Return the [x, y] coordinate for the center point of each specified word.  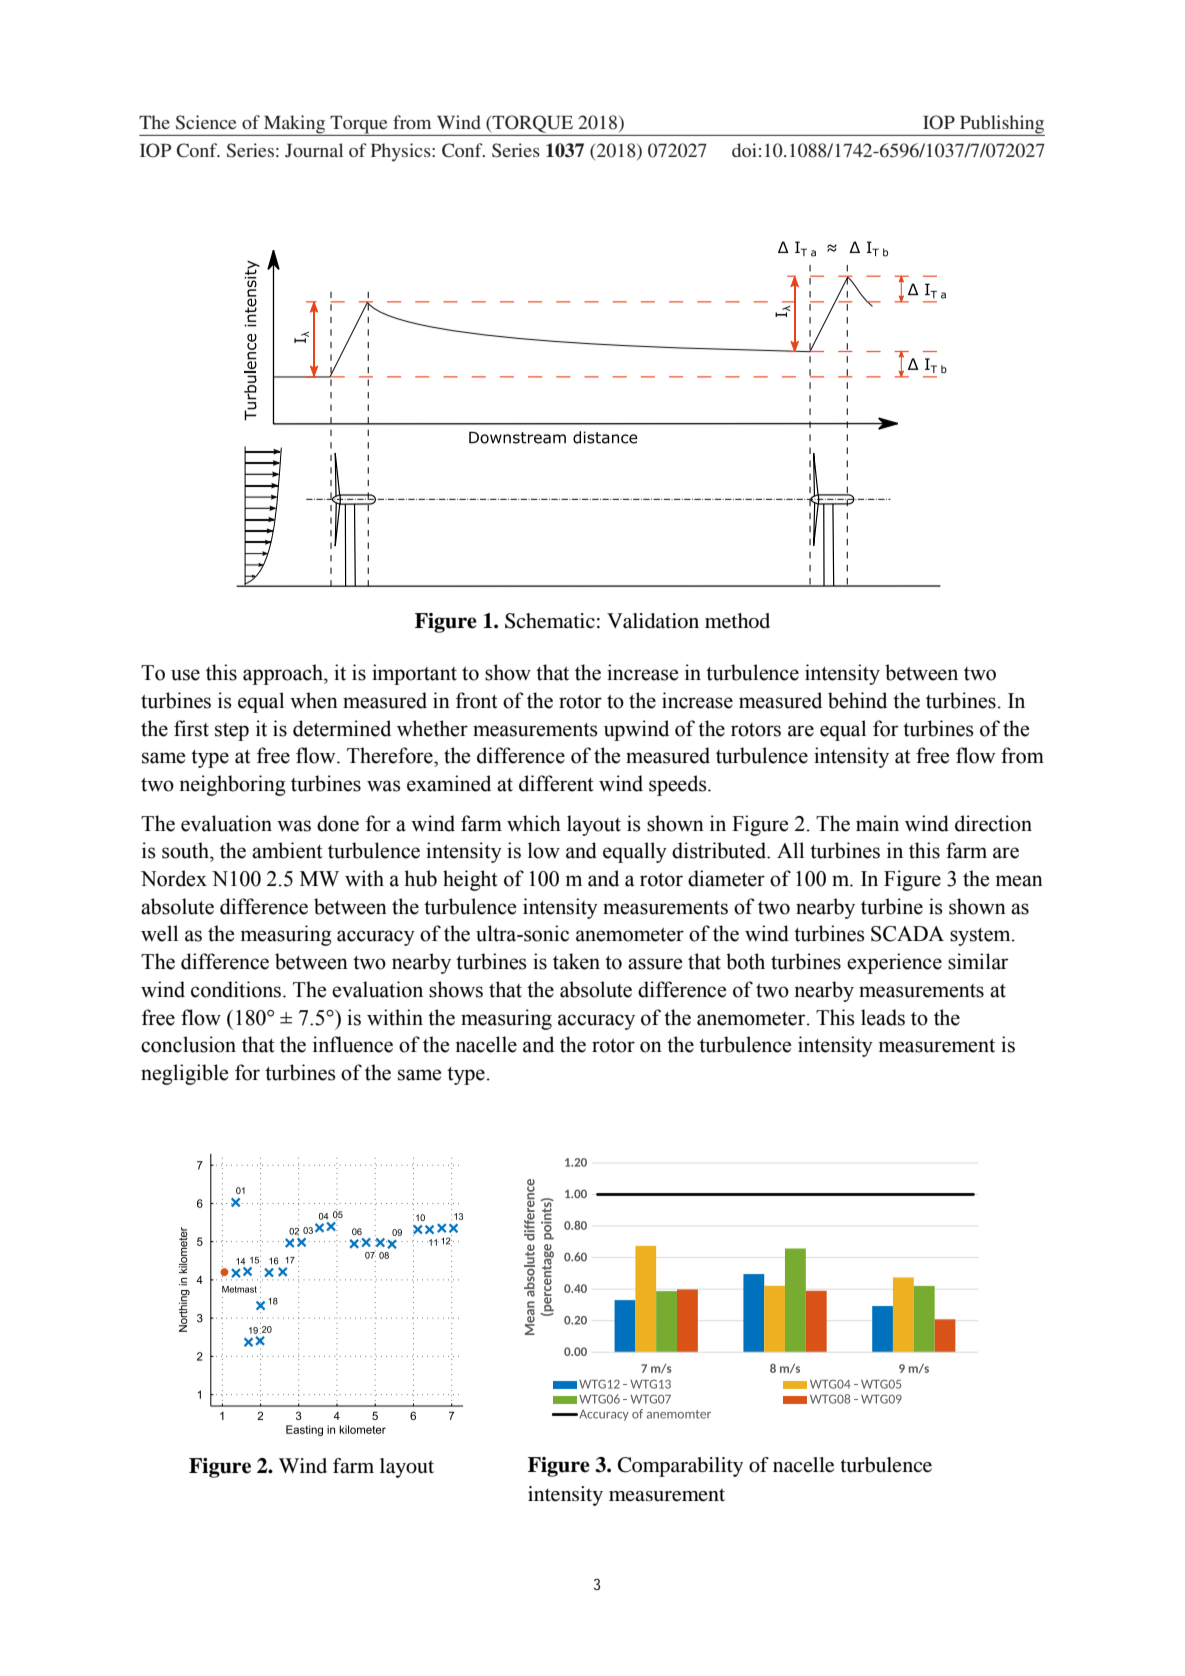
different [556, 783]
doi [744, 150]
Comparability [680, 1467]
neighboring [232, 785]
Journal [314, 150]
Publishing [1001, 125]
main [877, 823]
